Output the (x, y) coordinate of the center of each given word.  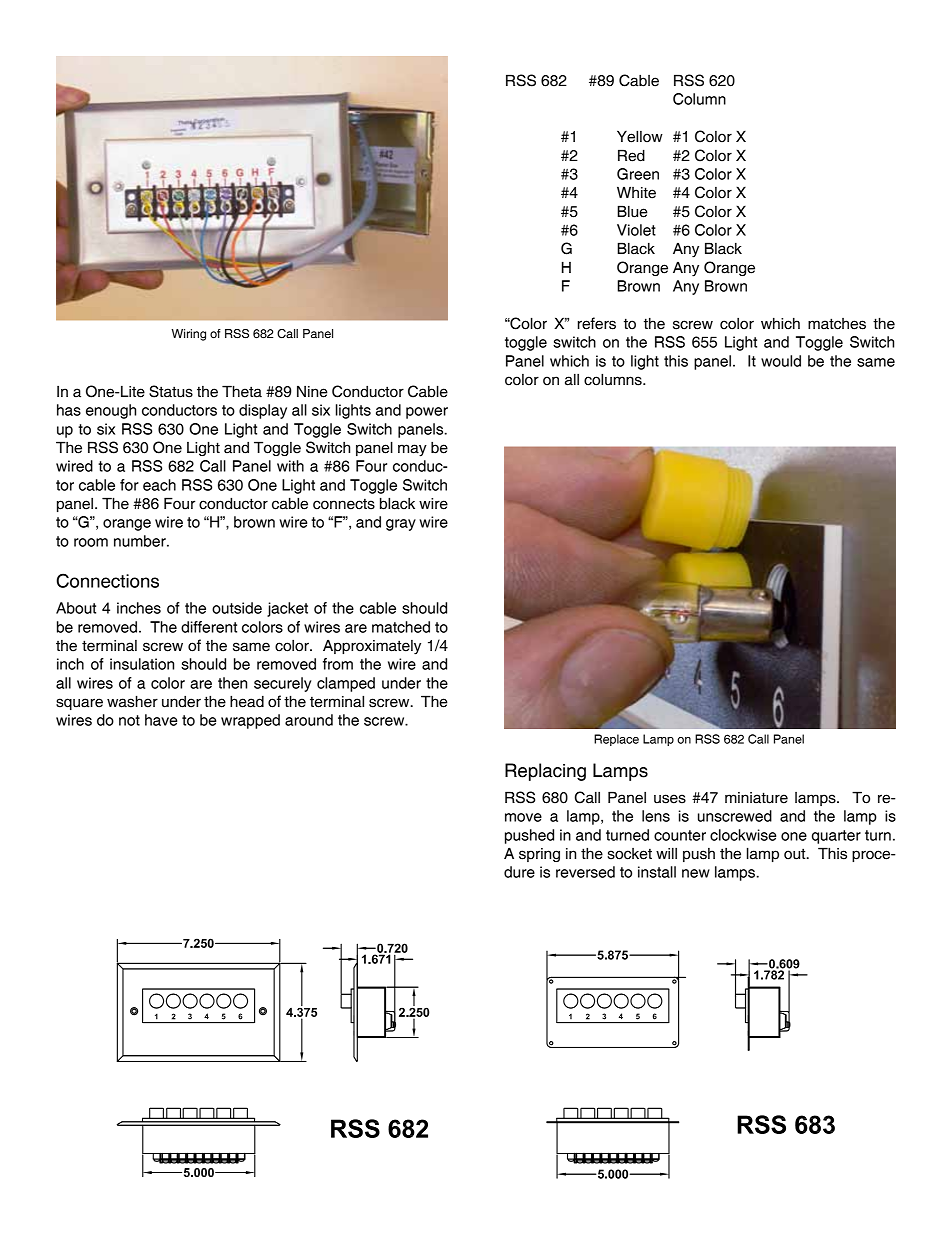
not (129, 720)
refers (597, 323)
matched (401, 627)
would (781, 361)
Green (638, 174)
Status (171, 391)
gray (401, 525)
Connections (108, 580)
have (161, 720)
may (412, 450)
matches (837, 324)
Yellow (640, 136)
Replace (616, 740)
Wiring (188, 335)
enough (111, 411)
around (309, 720)
